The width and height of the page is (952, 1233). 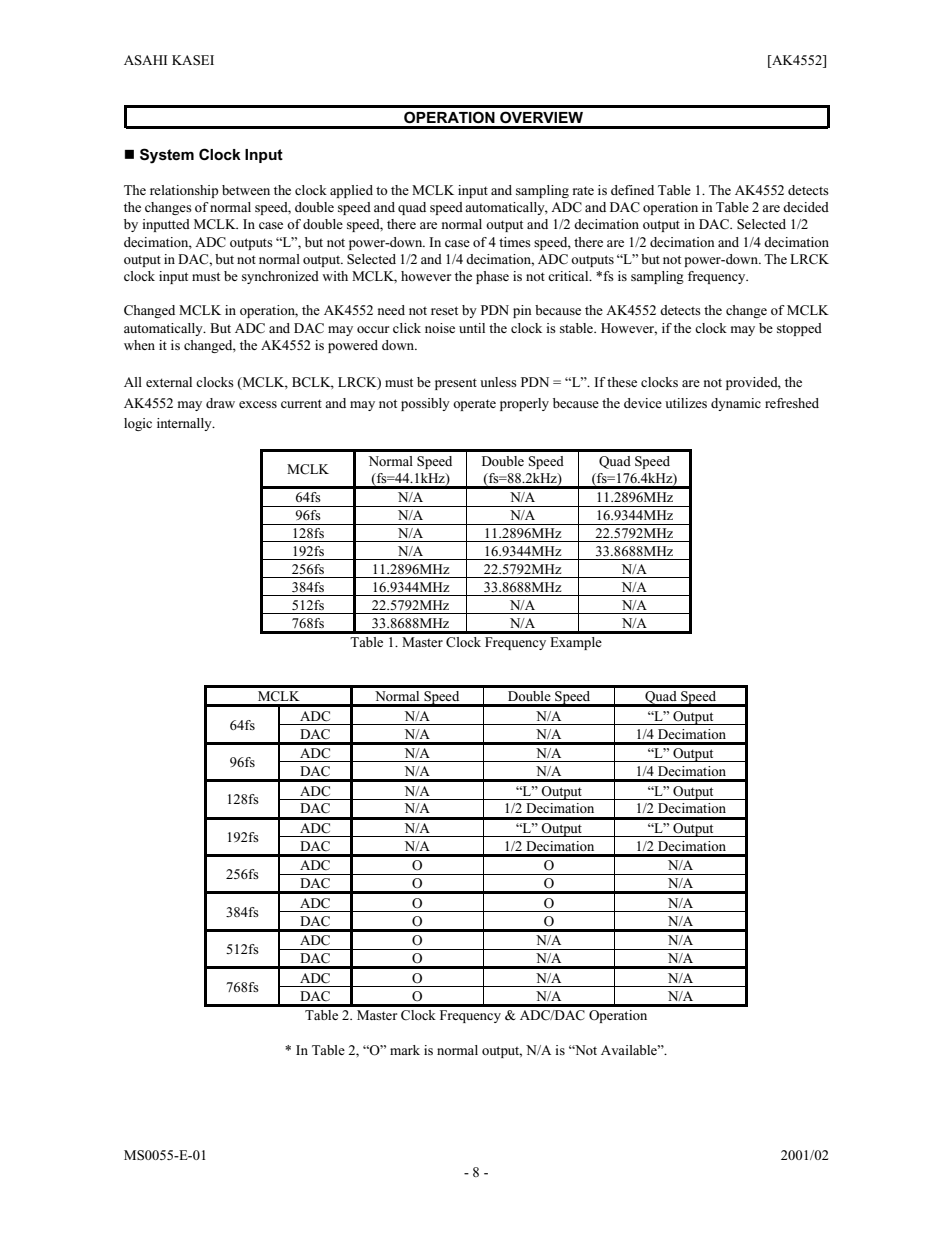 I want to click on dynamic, so click(x=736, y=404).
